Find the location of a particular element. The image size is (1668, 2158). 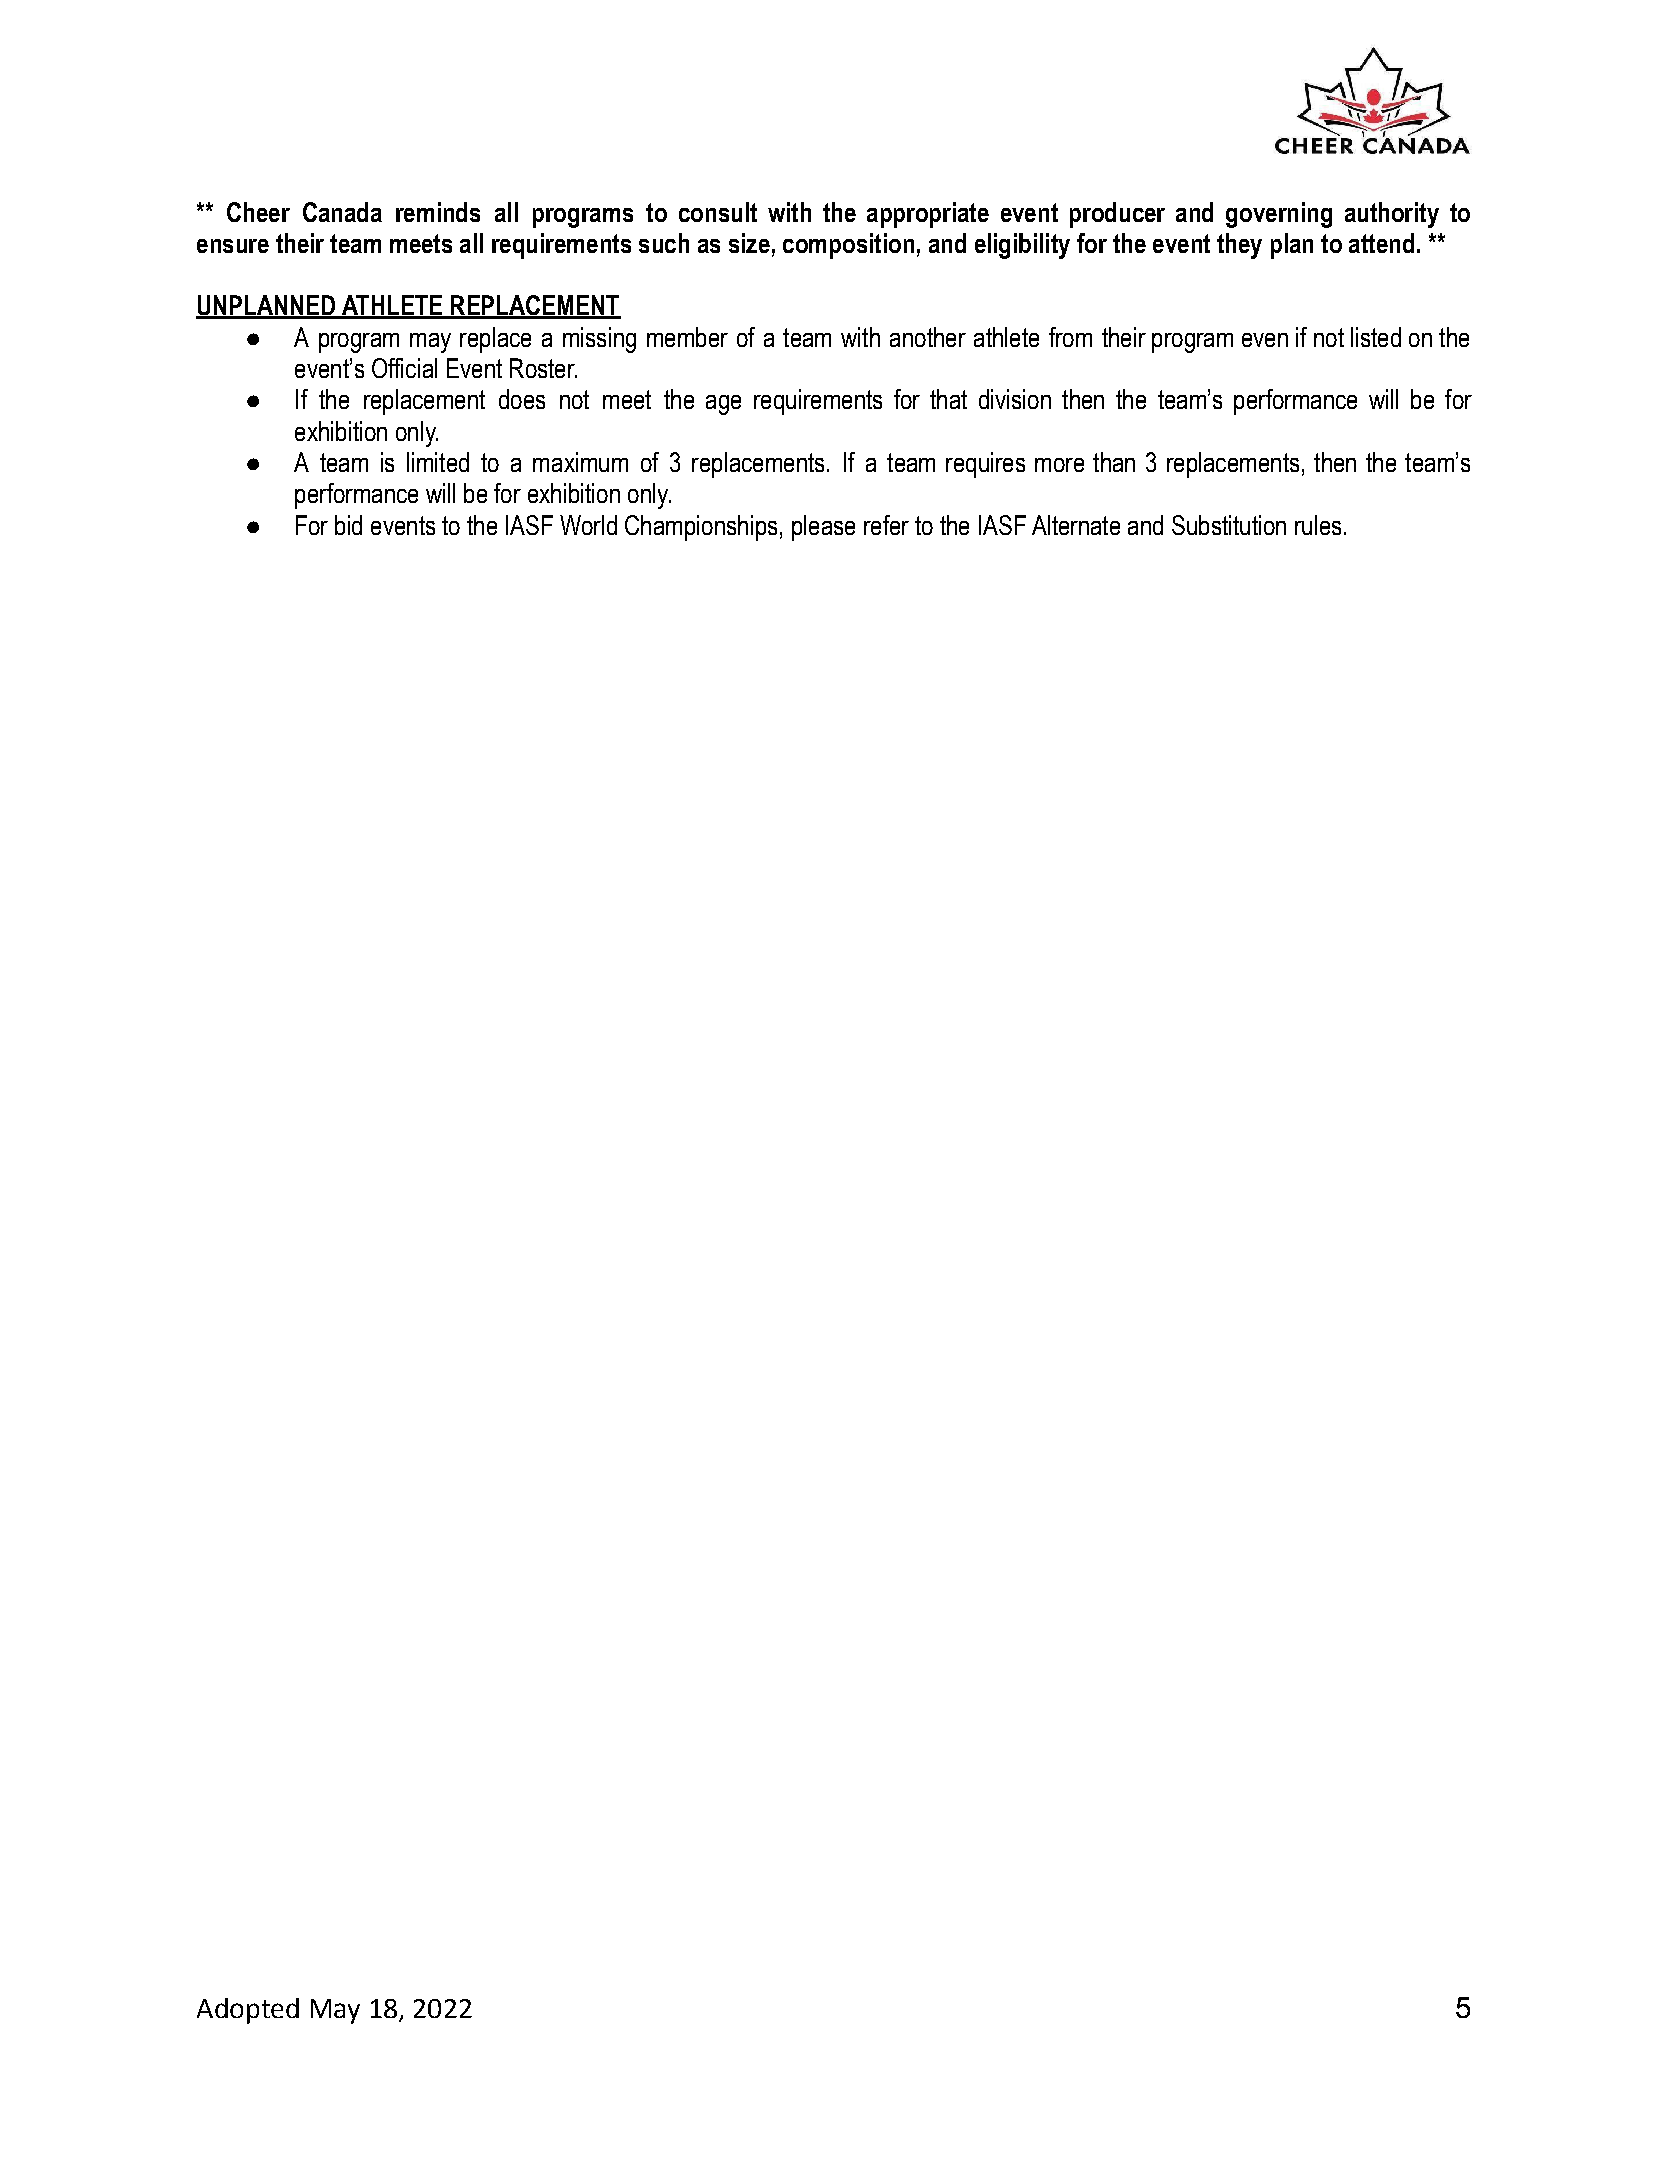

Championships is located at coordinates (701, 528).
